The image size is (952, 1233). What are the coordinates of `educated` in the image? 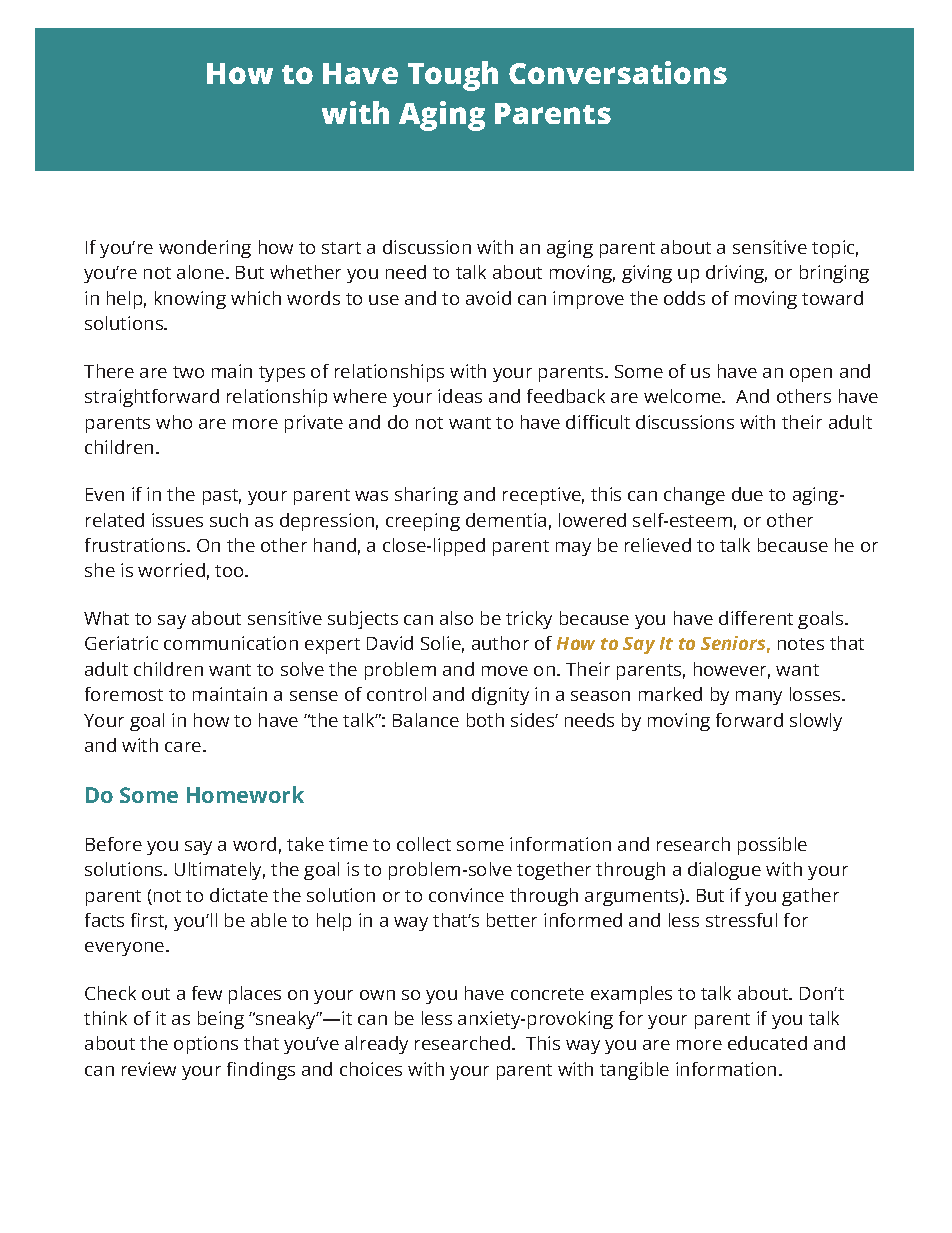 It's located at (767, 1043).
